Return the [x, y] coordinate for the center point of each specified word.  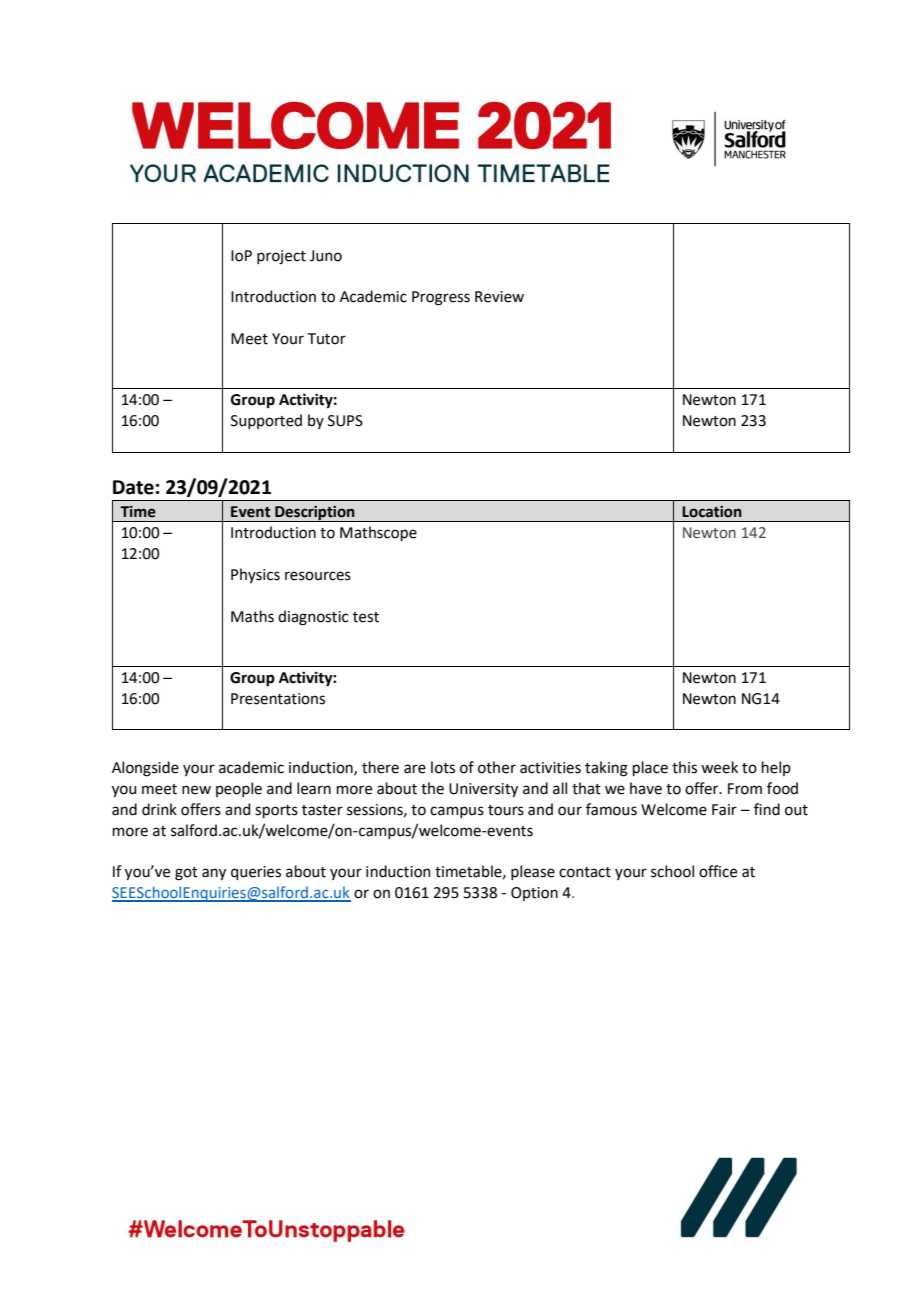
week [719, 767]
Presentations [278, 699]
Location [712, 512]
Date [133, 487]
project [281, 257]
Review [499, 297]
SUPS [345, 421]
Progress [441, 298]
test [366, 617]
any [214, 874]
